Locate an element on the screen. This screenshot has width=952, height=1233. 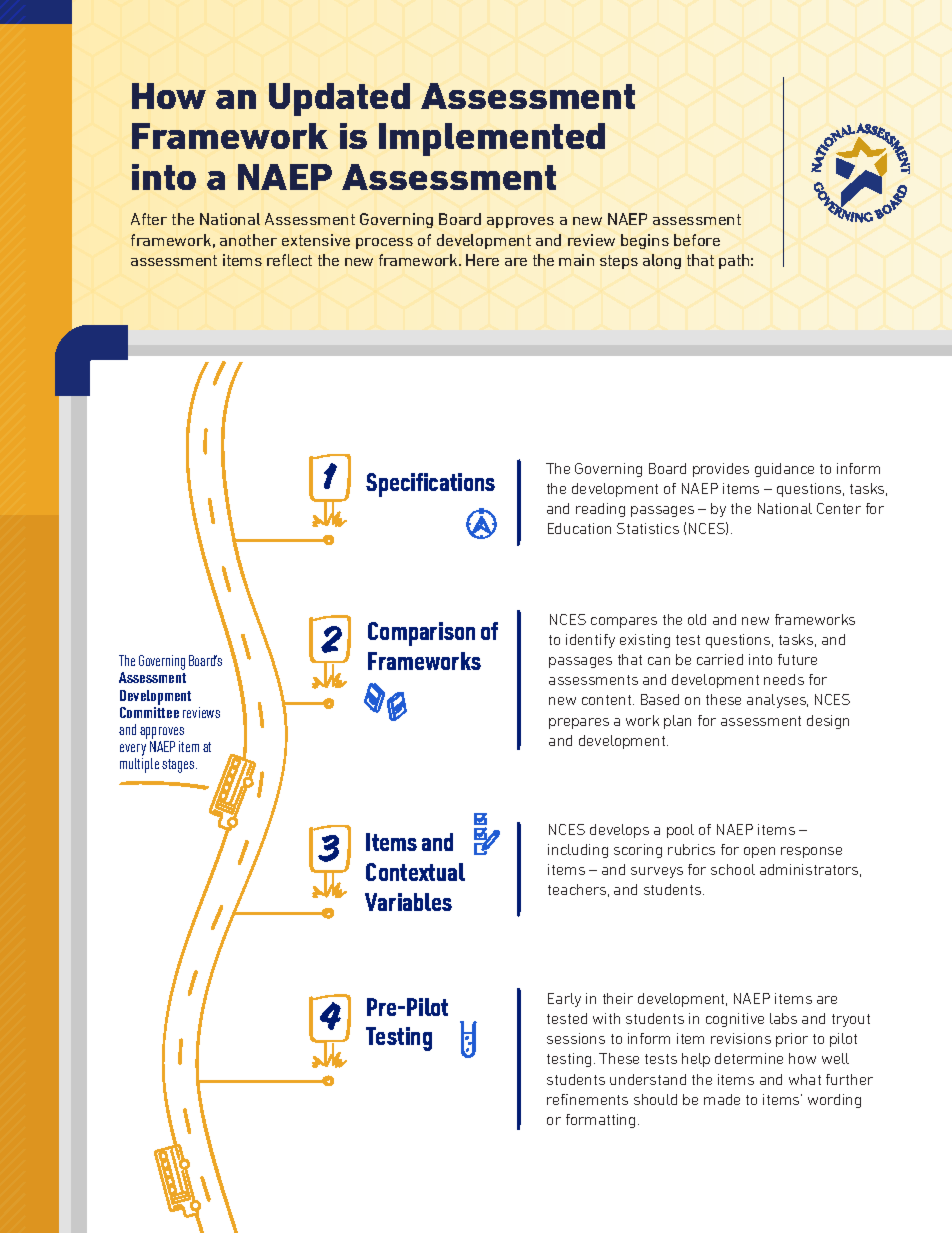
what is located at coordinates (805, 1079).
